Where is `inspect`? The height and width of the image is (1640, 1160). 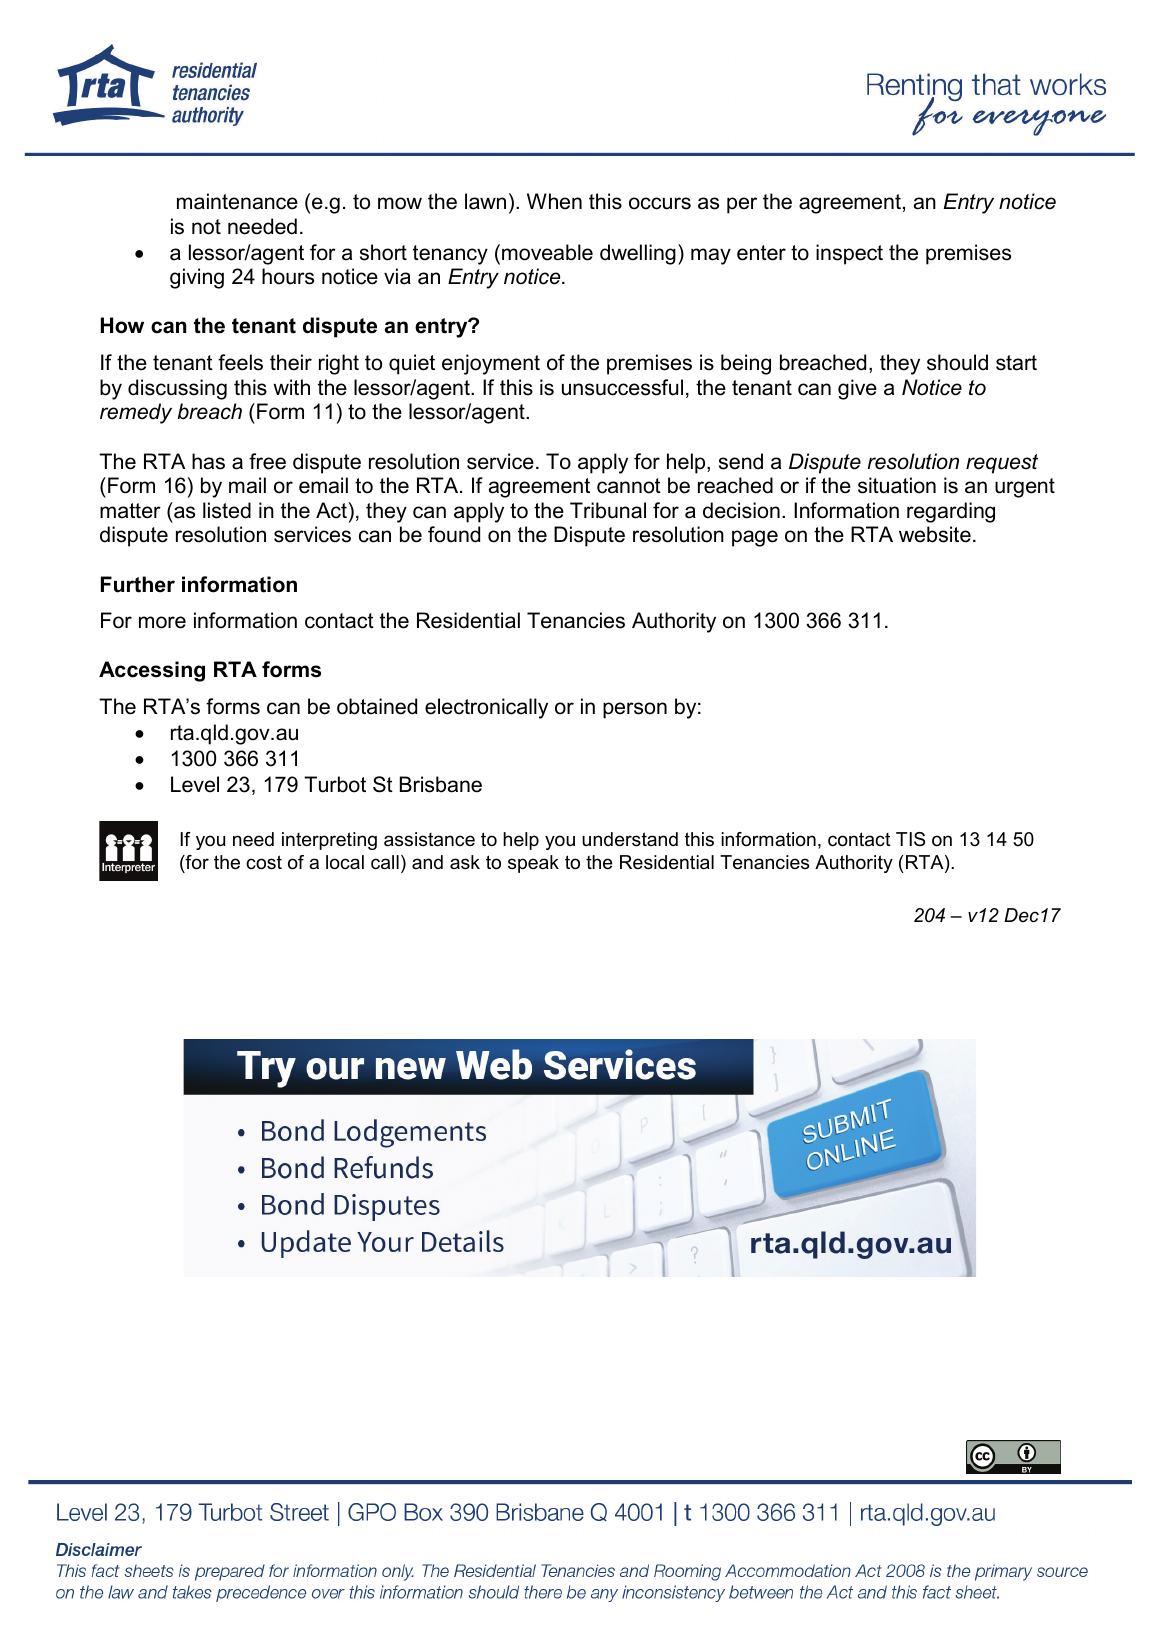 inspect is located at coordinates (849, 254).
